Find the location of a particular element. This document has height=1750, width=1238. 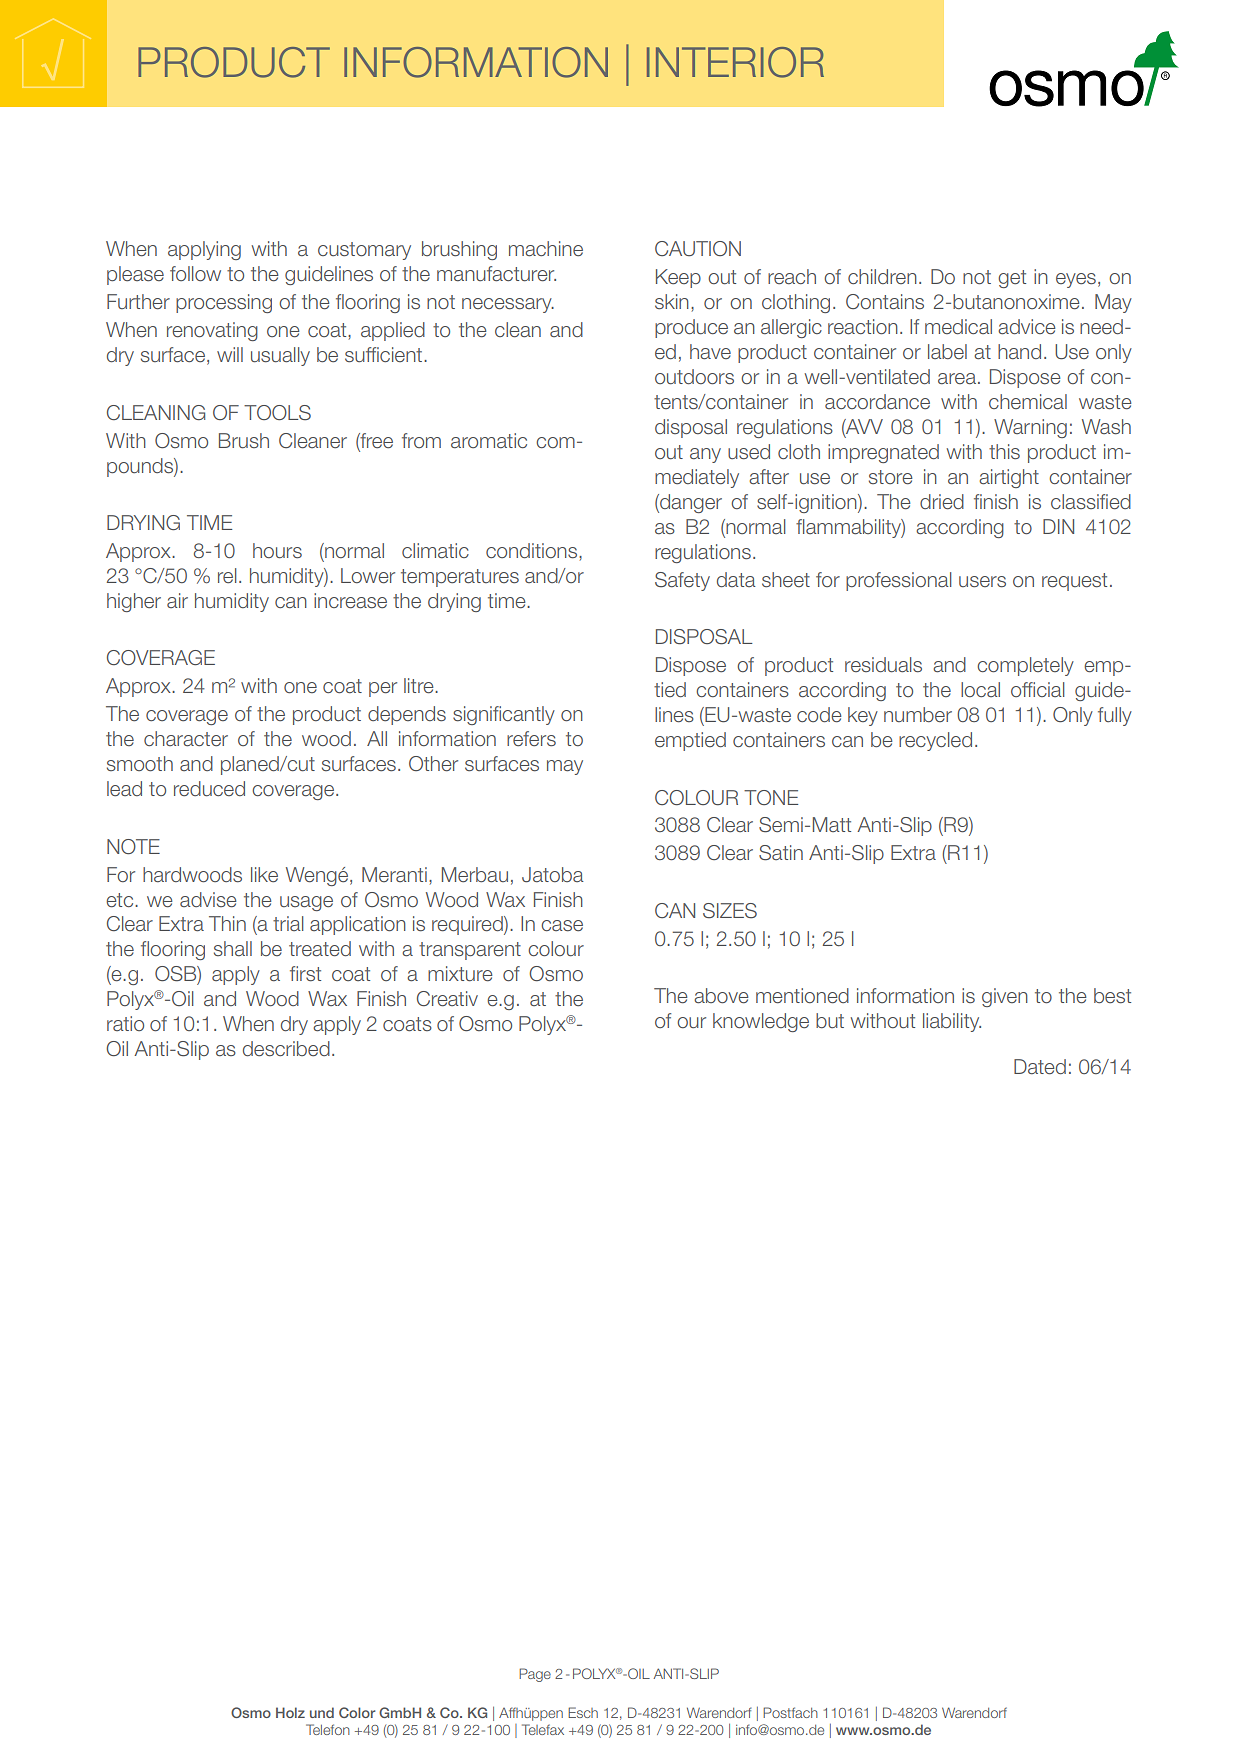

follow is located at coordinates (195, 274).
